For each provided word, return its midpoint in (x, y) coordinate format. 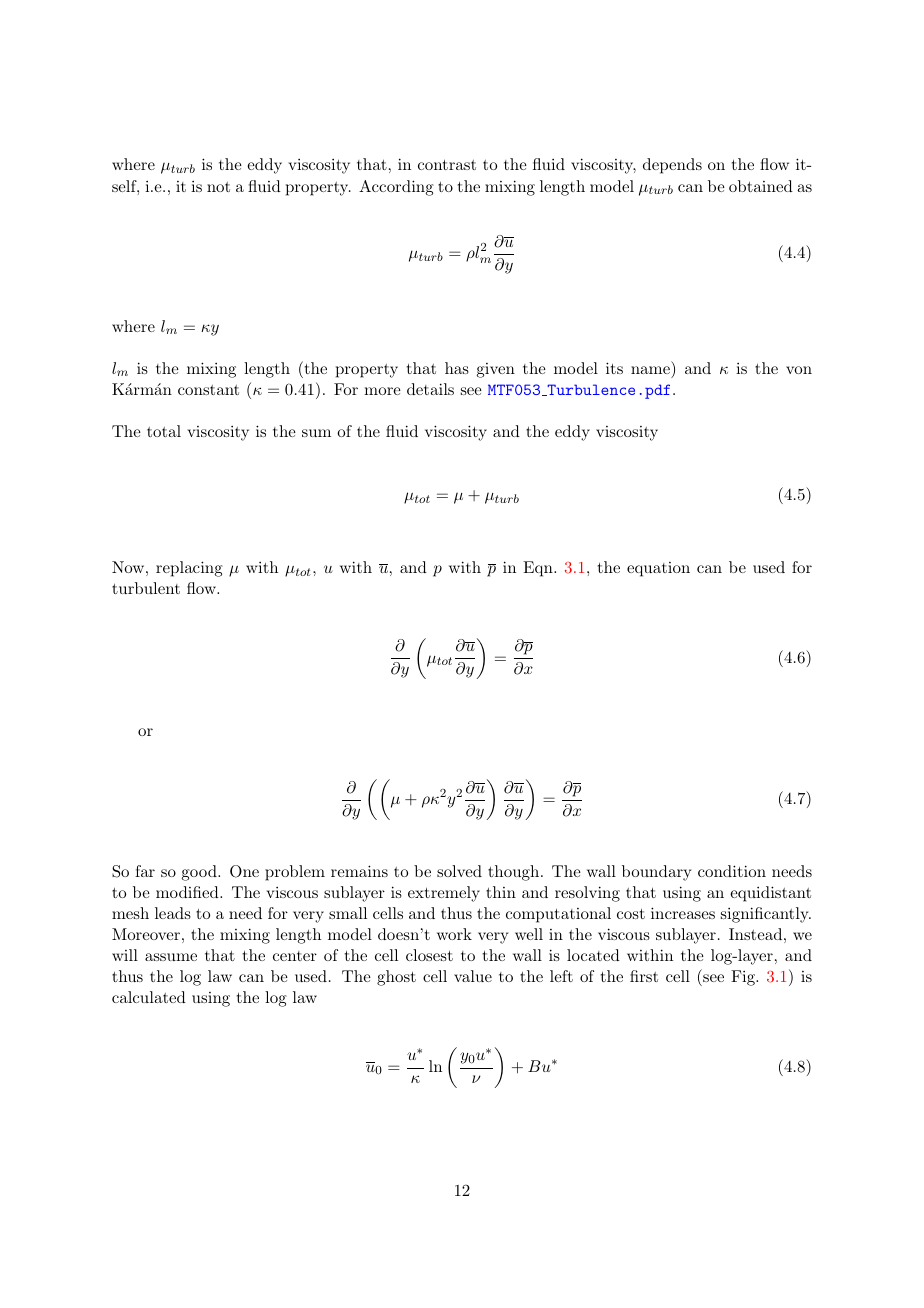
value (473, 976)
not (218, 187)
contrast (447, 165)
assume (171, 957)
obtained (761, 186)
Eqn (539, 569)
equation (658, 569)
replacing (189, 569)
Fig (744, 978)
